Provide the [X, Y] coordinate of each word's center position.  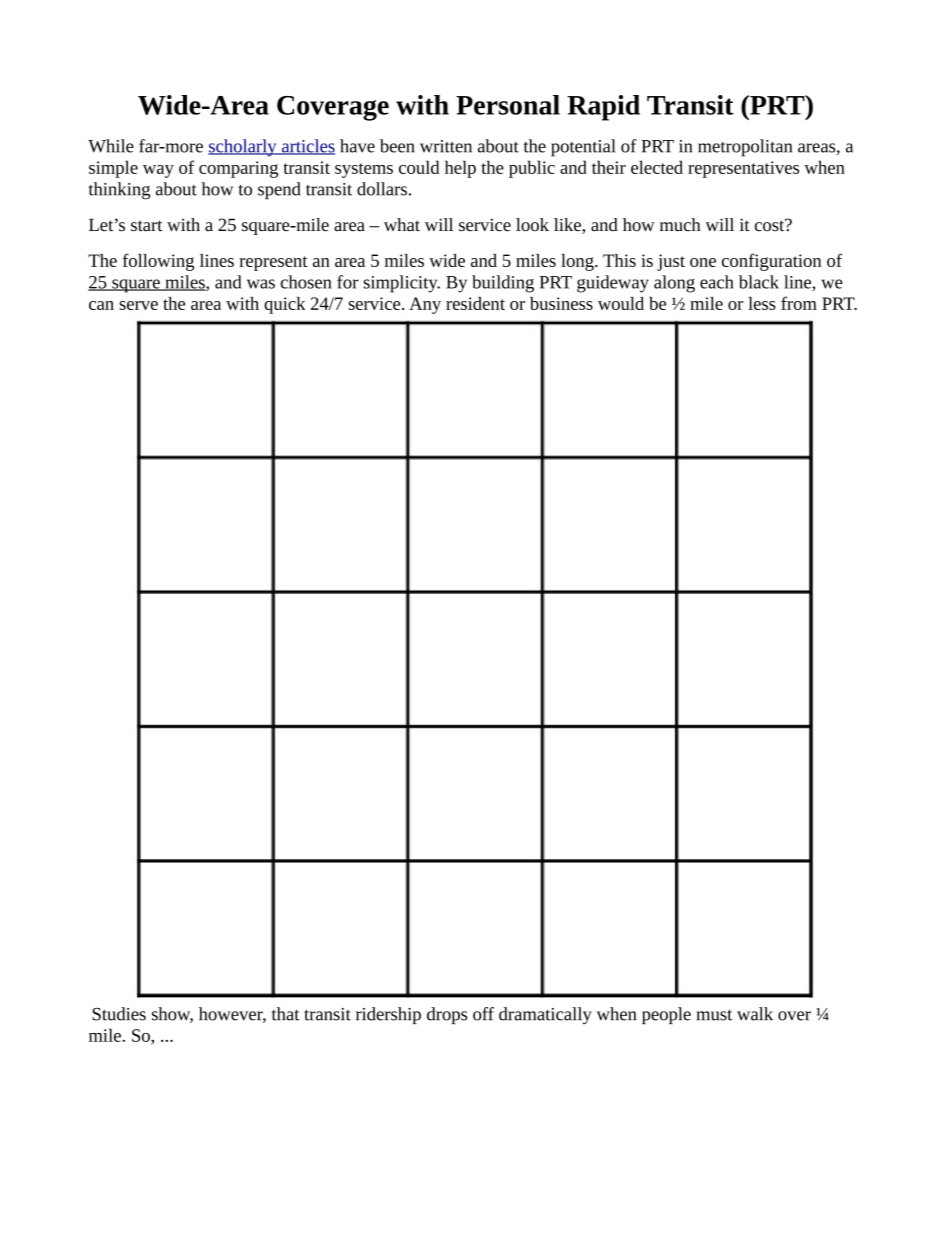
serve [138, 305]
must [714, 1015]
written [446, 146]
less [762, 303]
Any [425, 305]
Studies [119, 1014]
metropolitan [745, 148]
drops [447, 1015]
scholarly [243, 148]
